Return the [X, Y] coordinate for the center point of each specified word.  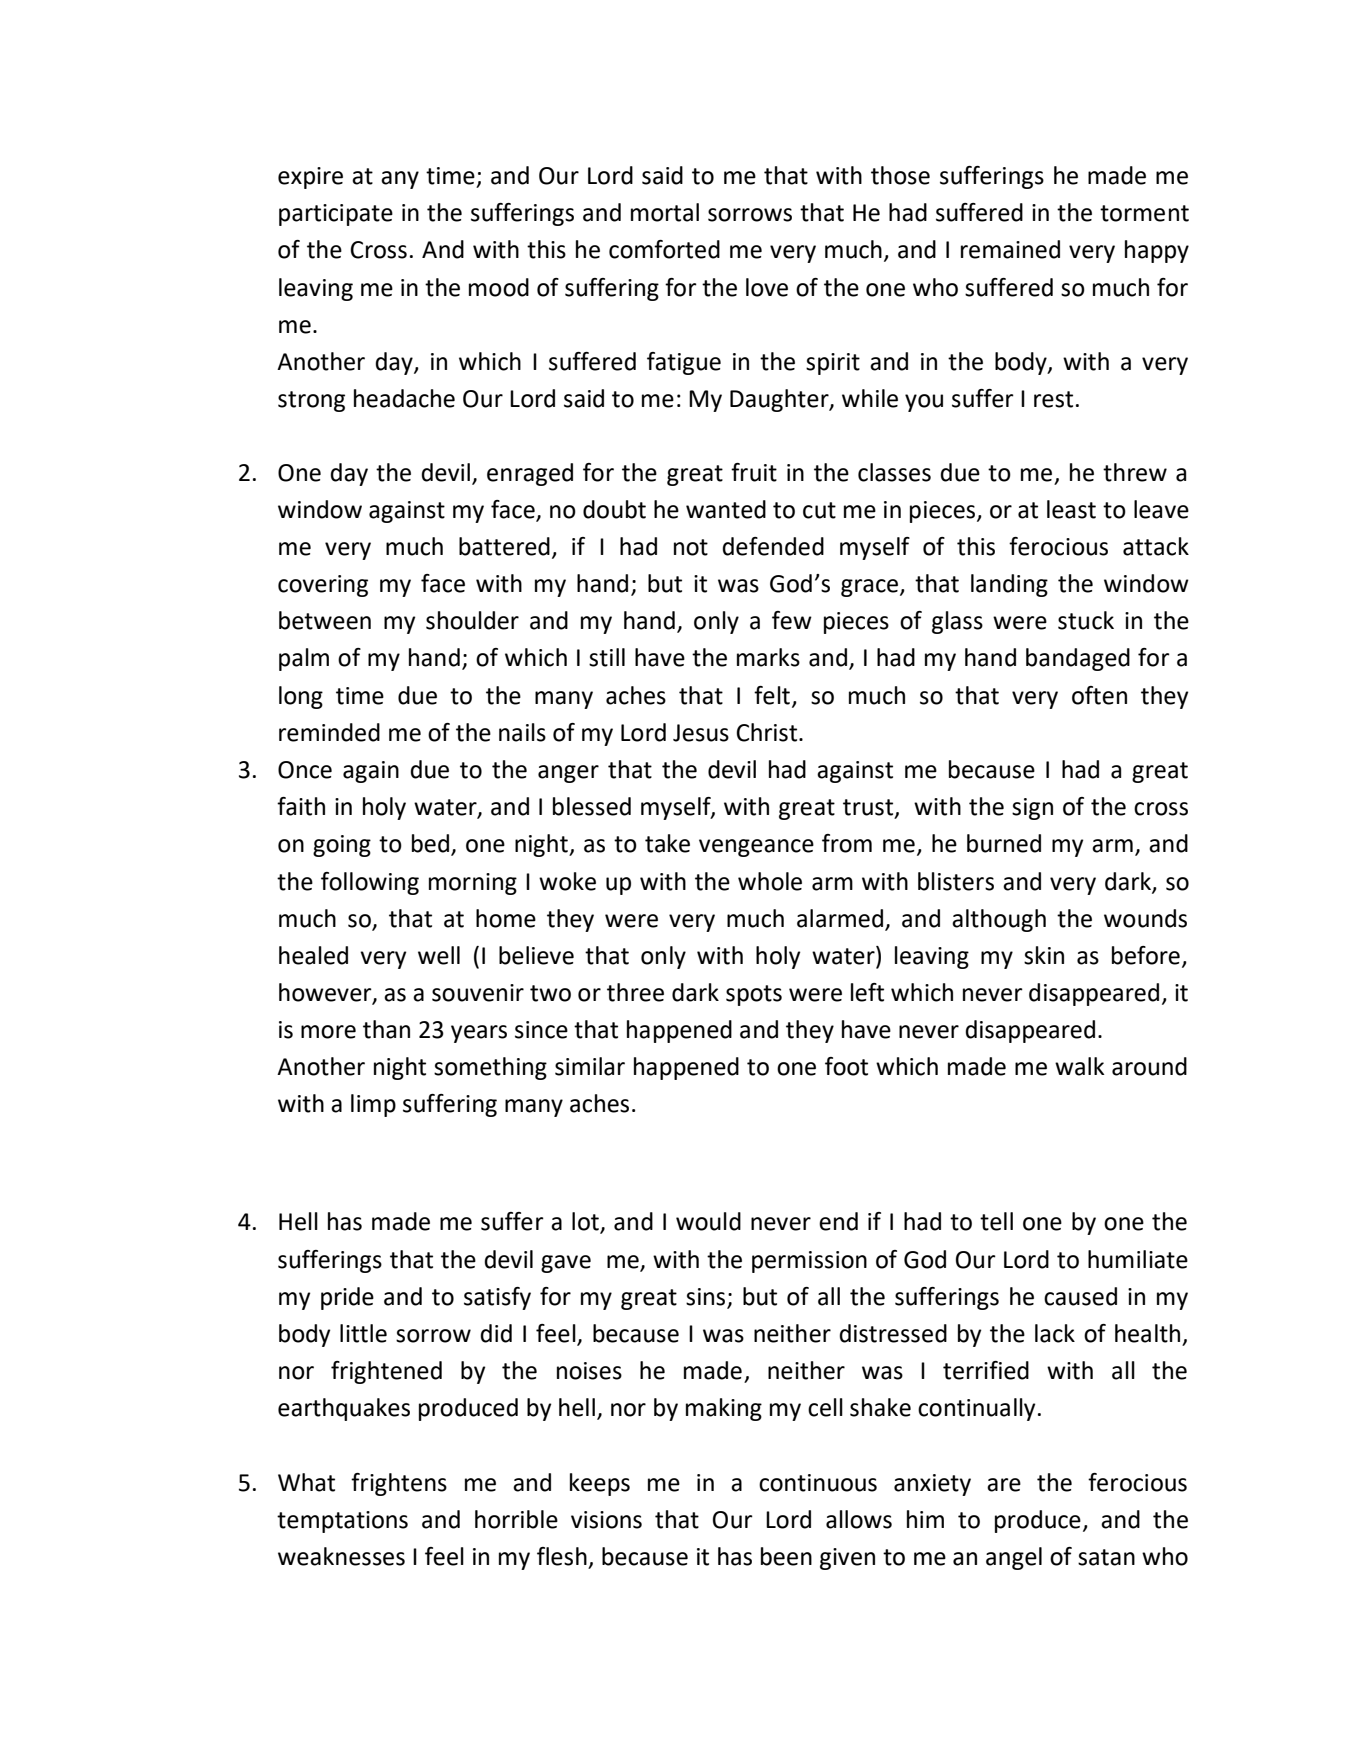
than [386, 1029]
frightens [399, 1484]
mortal [665, 212]
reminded [329, 732]
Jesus [701, 733]
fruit [754, 472]
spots [754, 995]
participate [336, 215]
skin [1044, 955]
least [1071, 509]
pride [347, 1298]
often [1099, 695]
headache [404, 398]
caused [1080, 1296]
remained [1010, 249]
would [708, 1221]
